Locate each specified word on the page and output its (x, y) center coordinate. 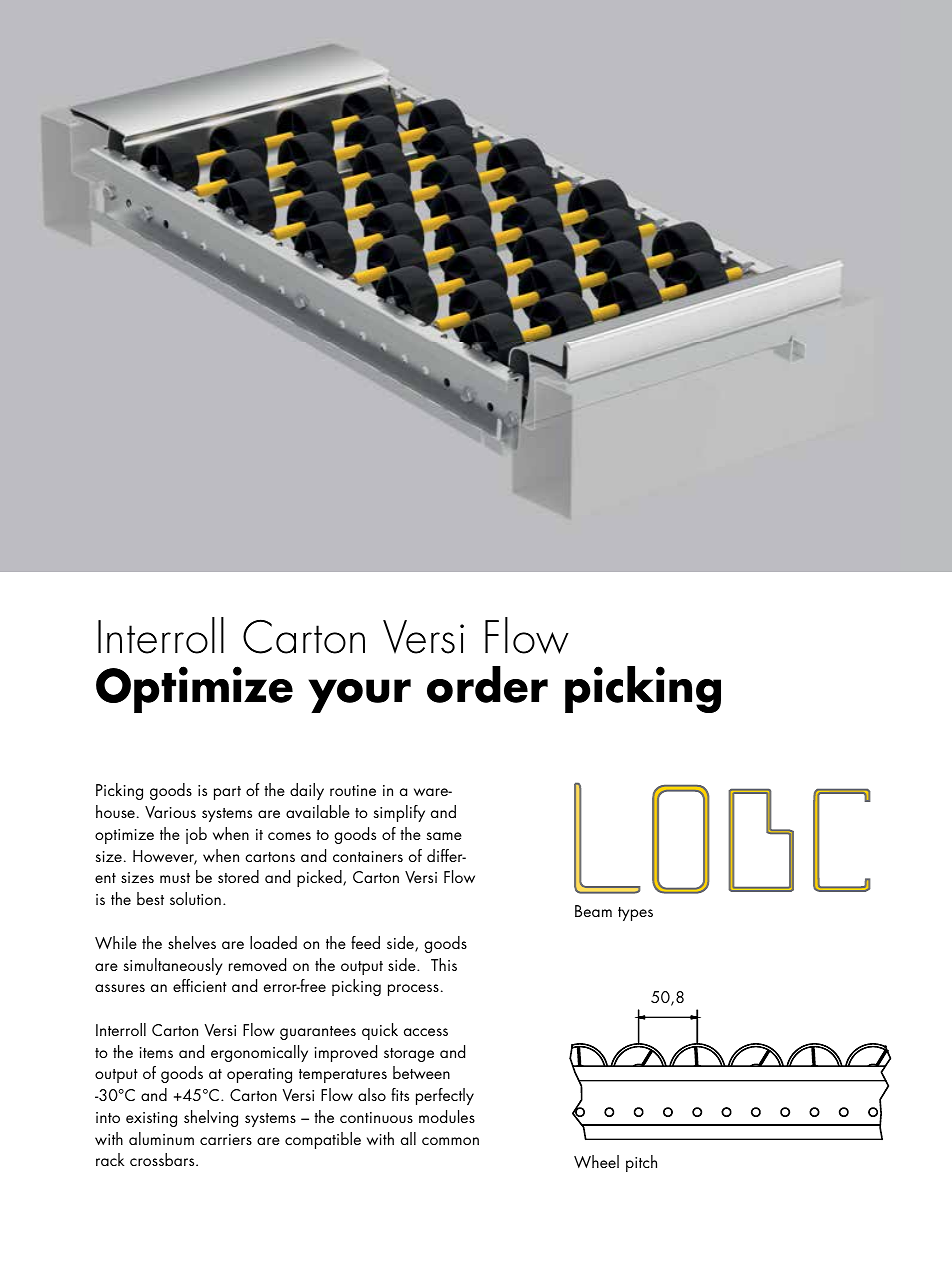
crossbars (163, 1159)
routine (353, 790)
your (360, 696)
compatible (323, 1140)
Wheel (596, 1161)
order (487, 684)
